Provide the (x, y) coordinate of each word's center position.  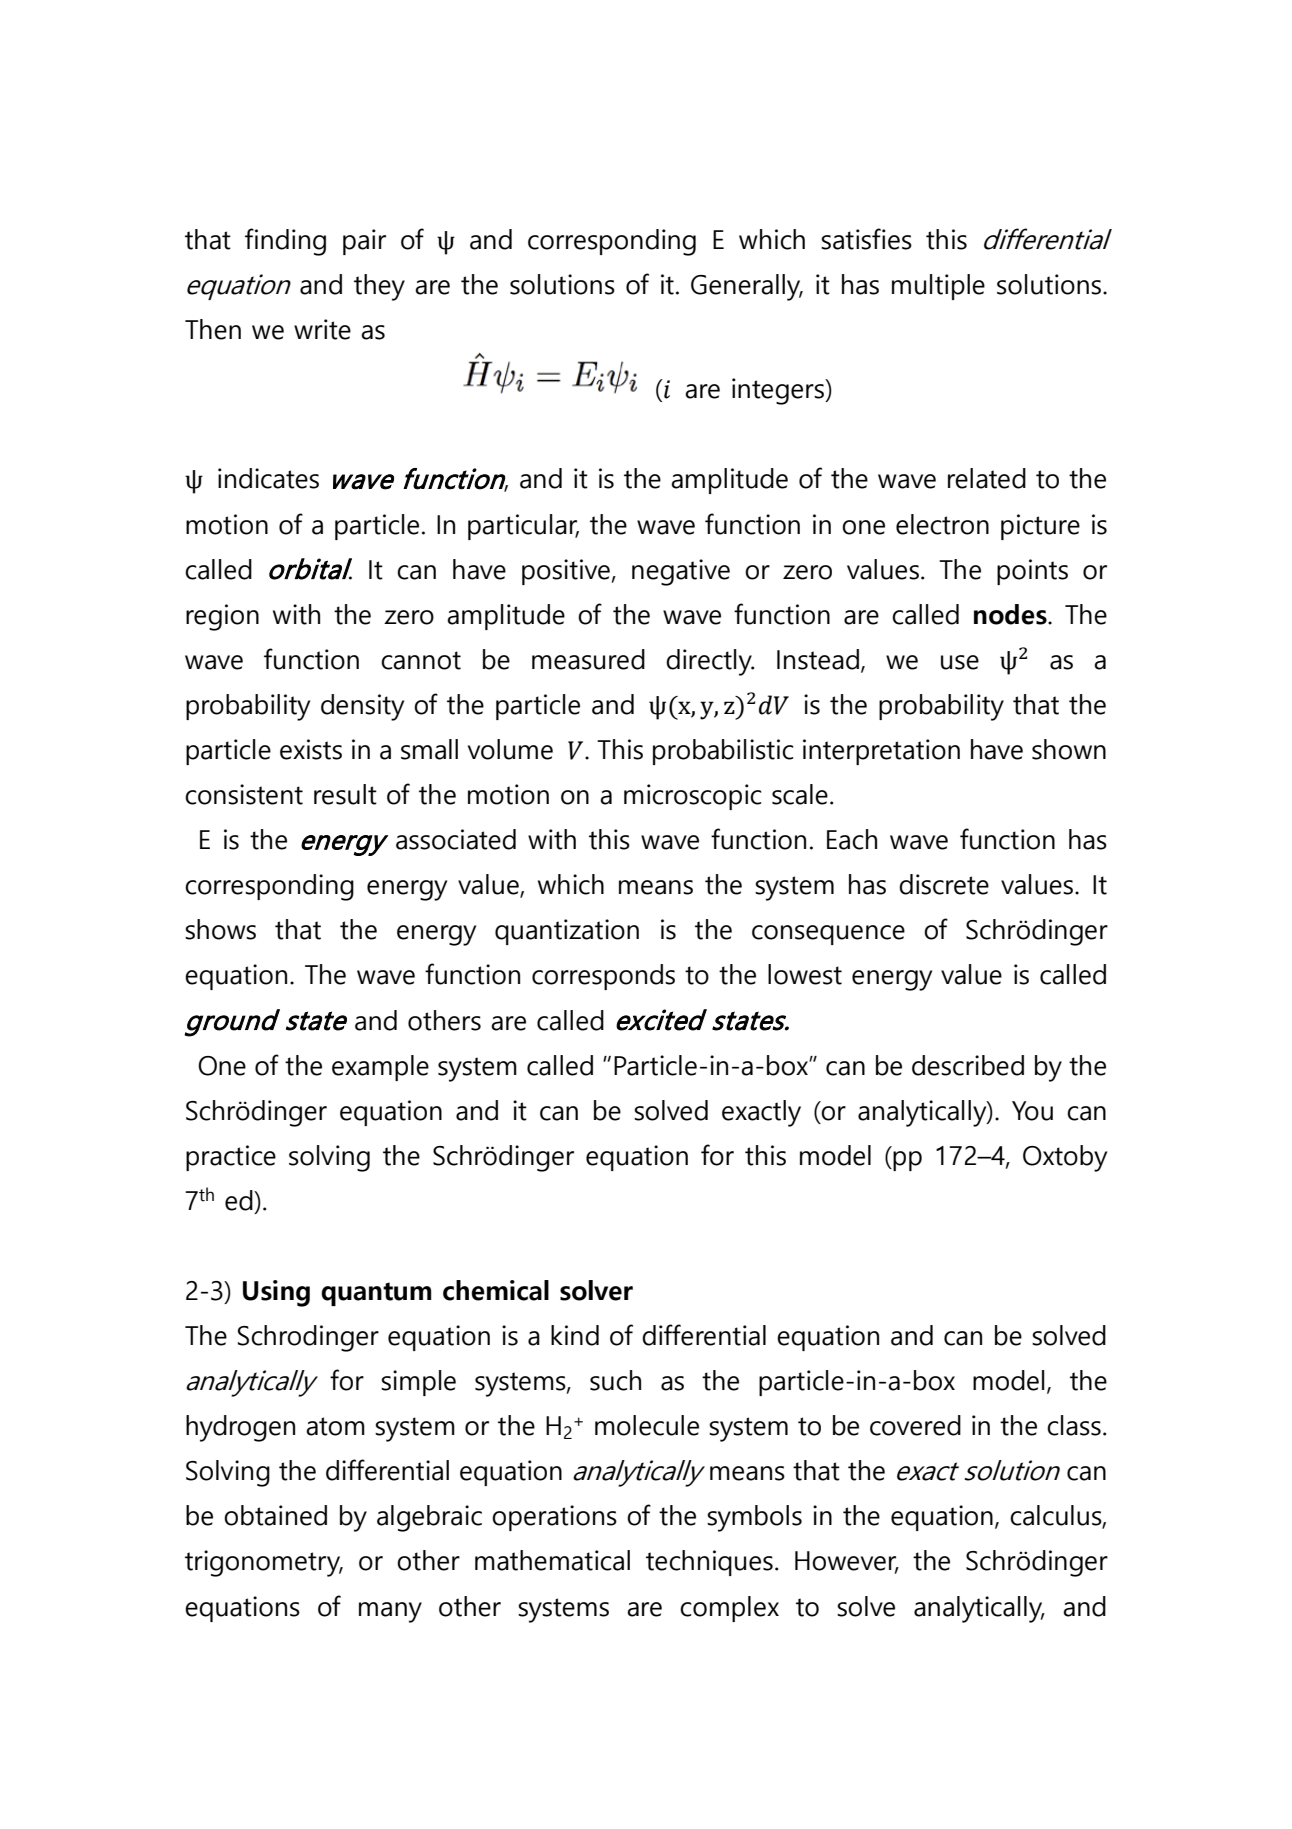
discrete (944, 884)
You (1032, 1111)
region (222, 617)
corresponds (603, 977)
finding (285, 242)
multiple (938, 287)
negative (681, 572)
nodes (1011, 614)
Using (276, 1293)
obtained (275, 1515)
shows (220, 929)
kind (575, 1335)
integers (779, 391)
